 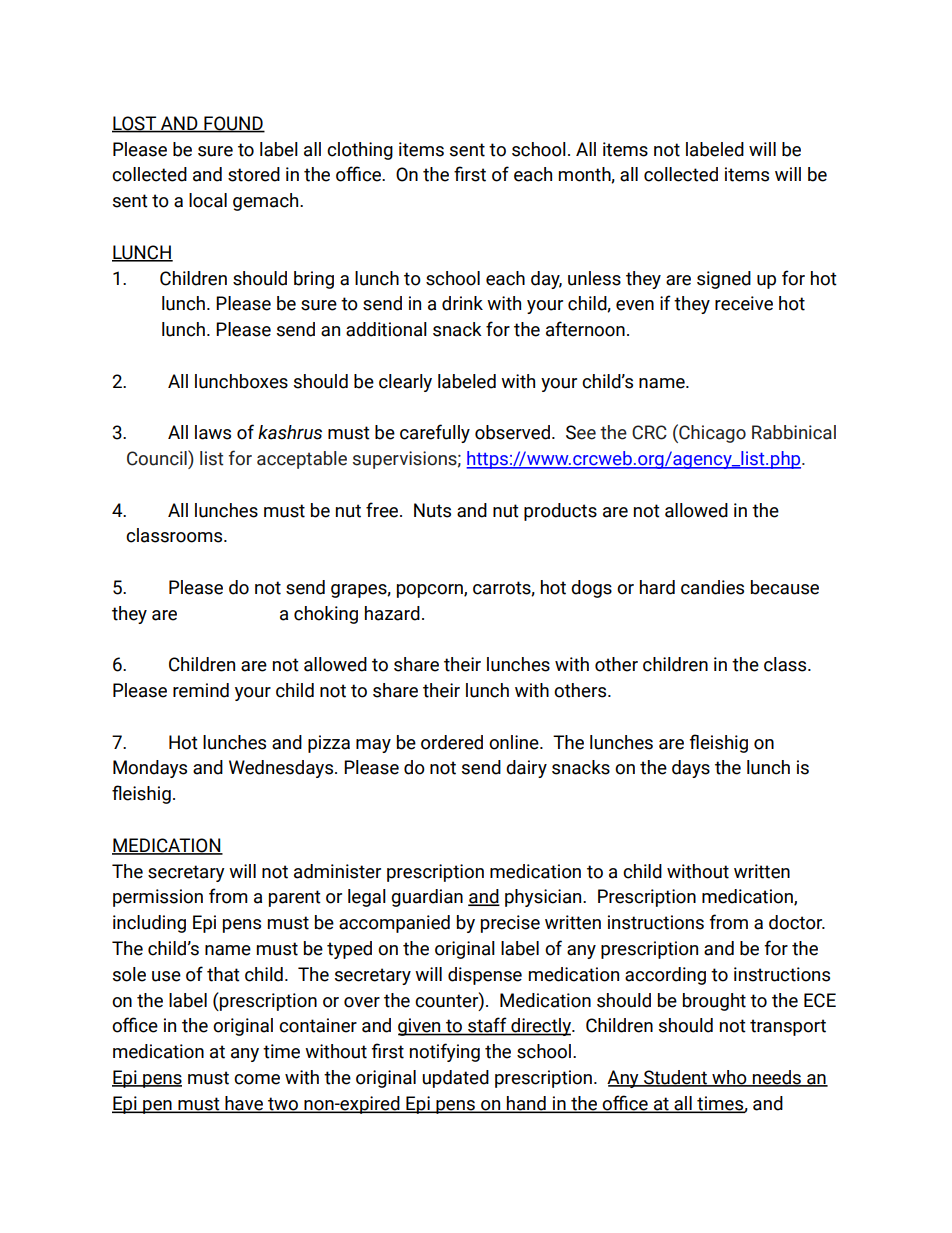 What do you see at coordinates (201, 690) in the document?
I see `remind` at bounding box center [201, 690].
